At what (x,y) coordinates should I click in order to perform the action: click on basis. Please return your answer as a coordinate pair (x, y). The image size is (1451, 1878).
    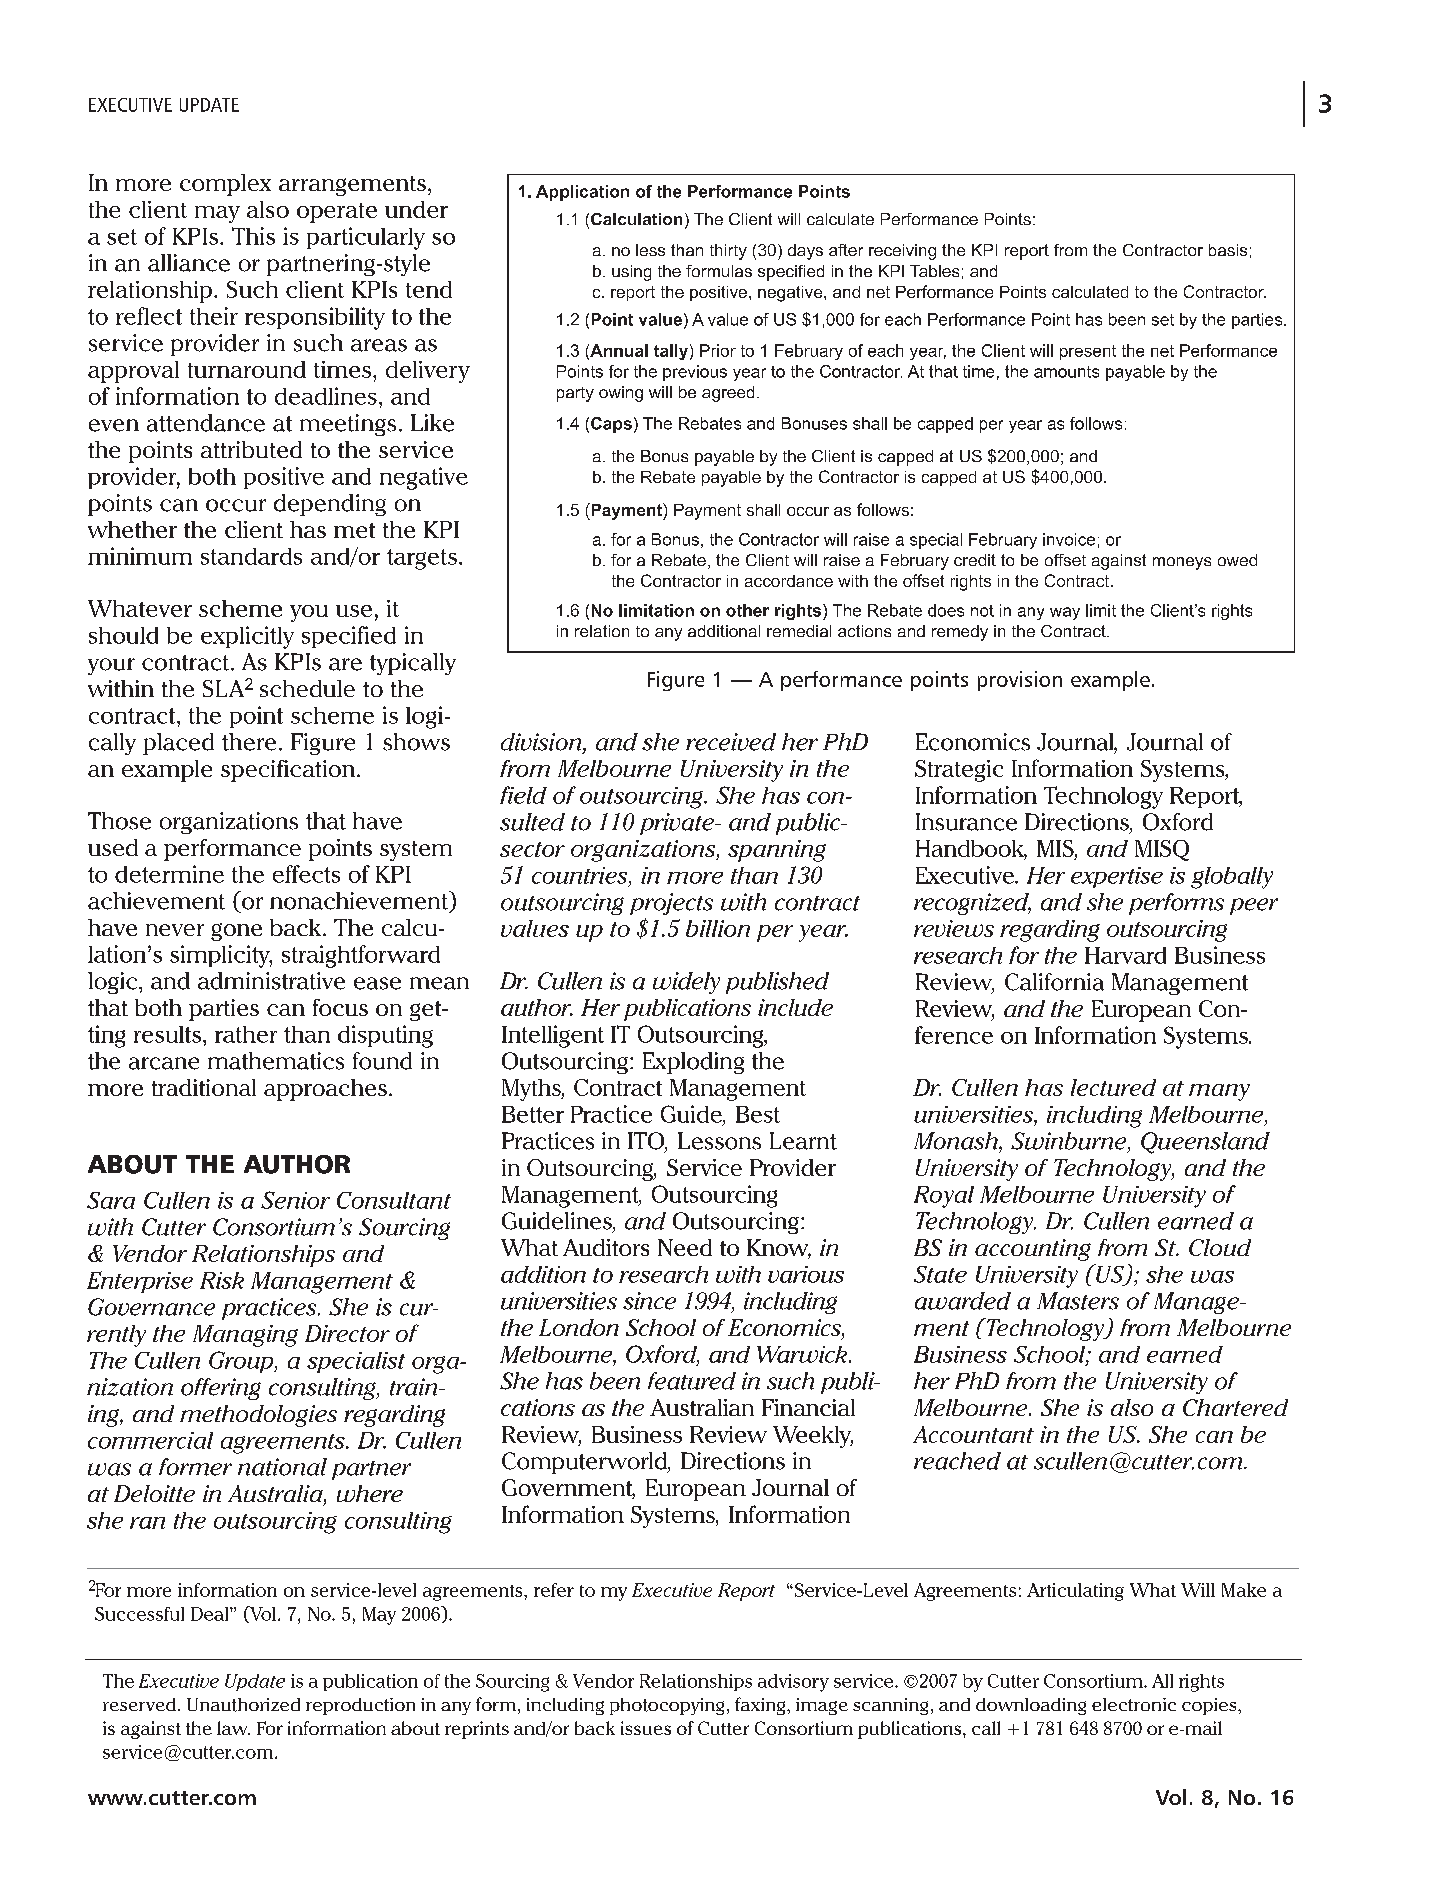
    Looking at the image, I should click on (1228, 250).
